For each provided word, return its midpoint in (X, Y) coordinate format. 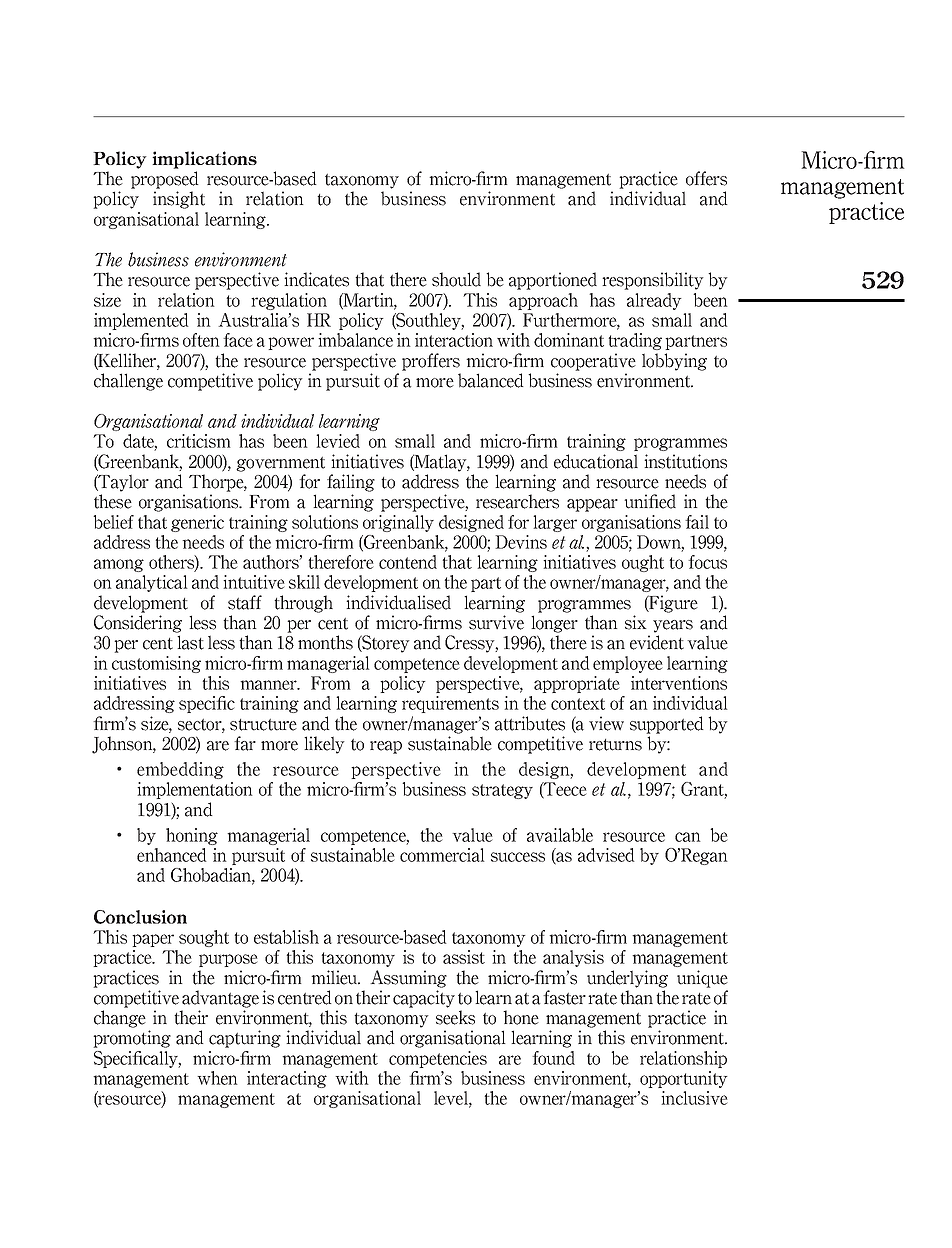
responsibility (653, 281)
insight (179, 200)
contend (408, 562)
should (456, 279)
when (217, 1078)
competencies (438, 1059)
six (636, 622)
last (190, 642)
